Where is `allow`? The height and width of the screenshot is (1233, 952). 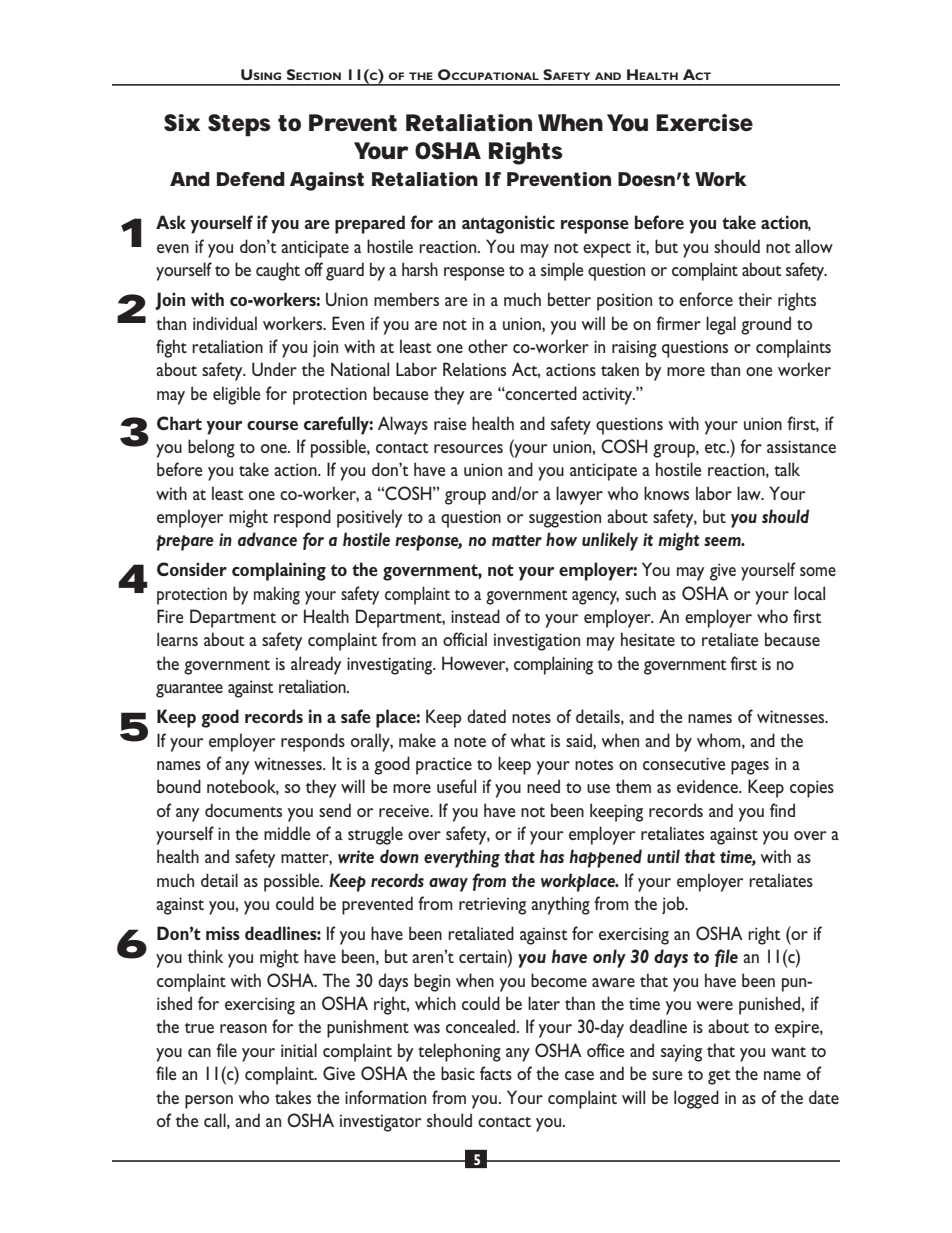
allow is located at coordinates (814, 246).
